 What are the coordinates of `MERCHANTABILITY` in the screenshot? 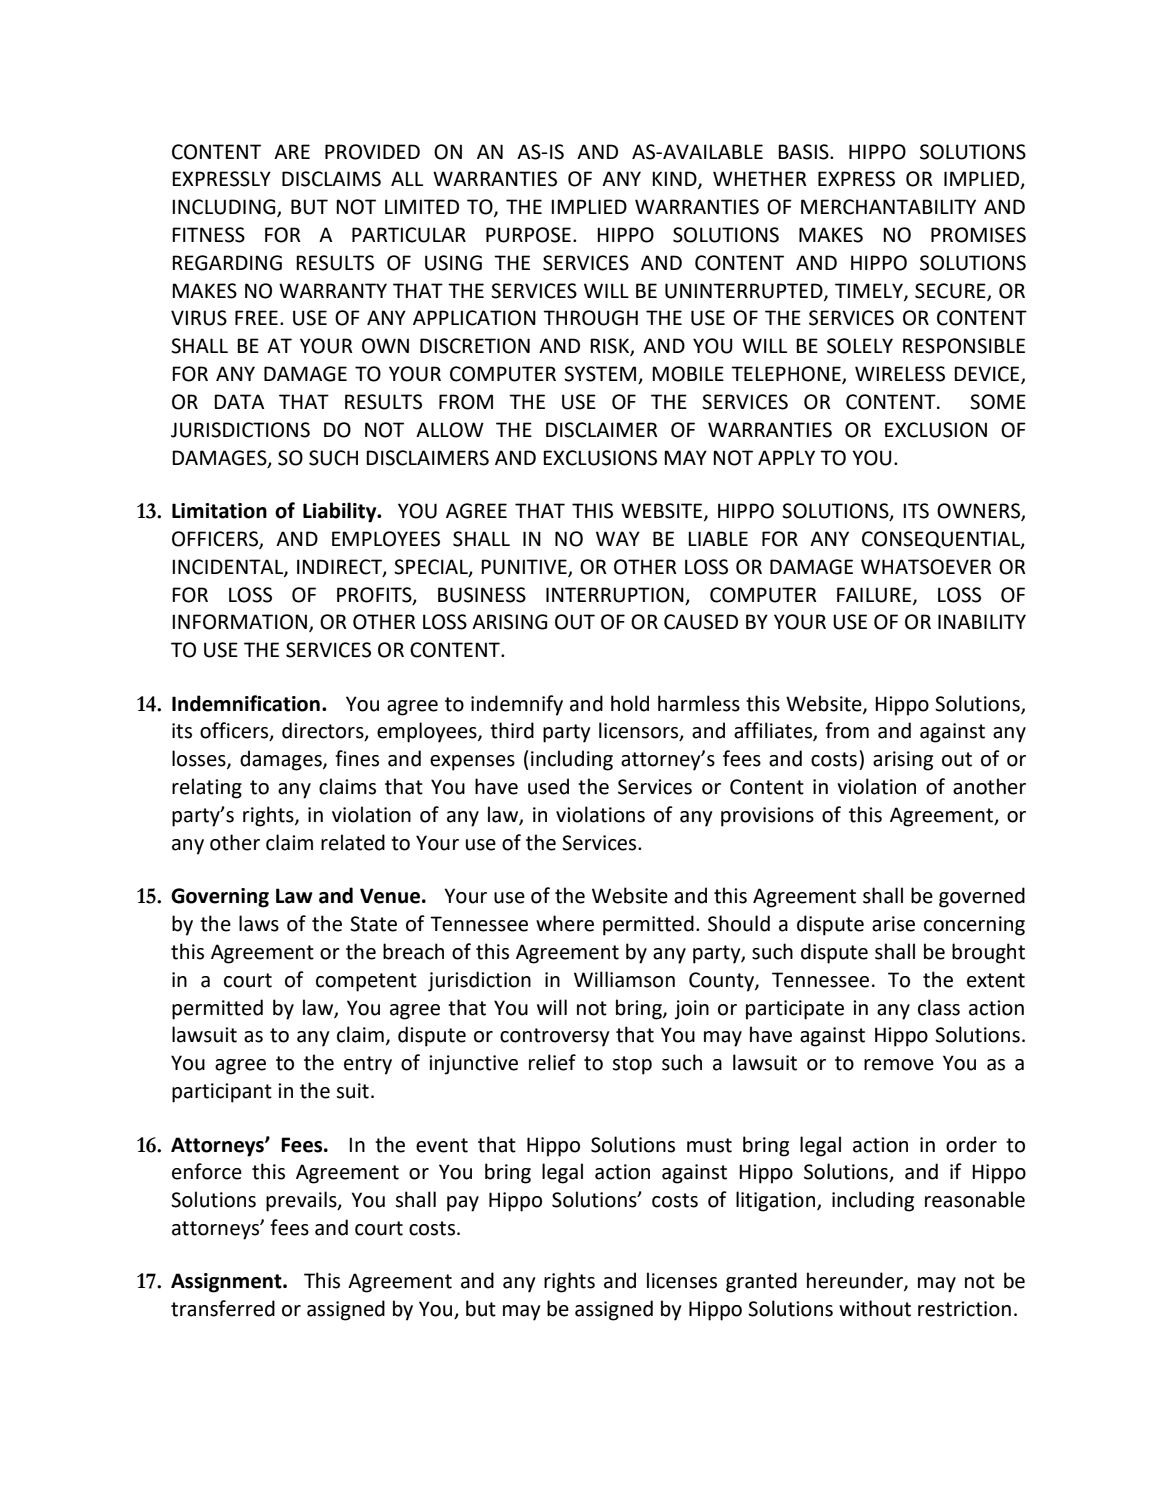 It's located at (888, 207).
